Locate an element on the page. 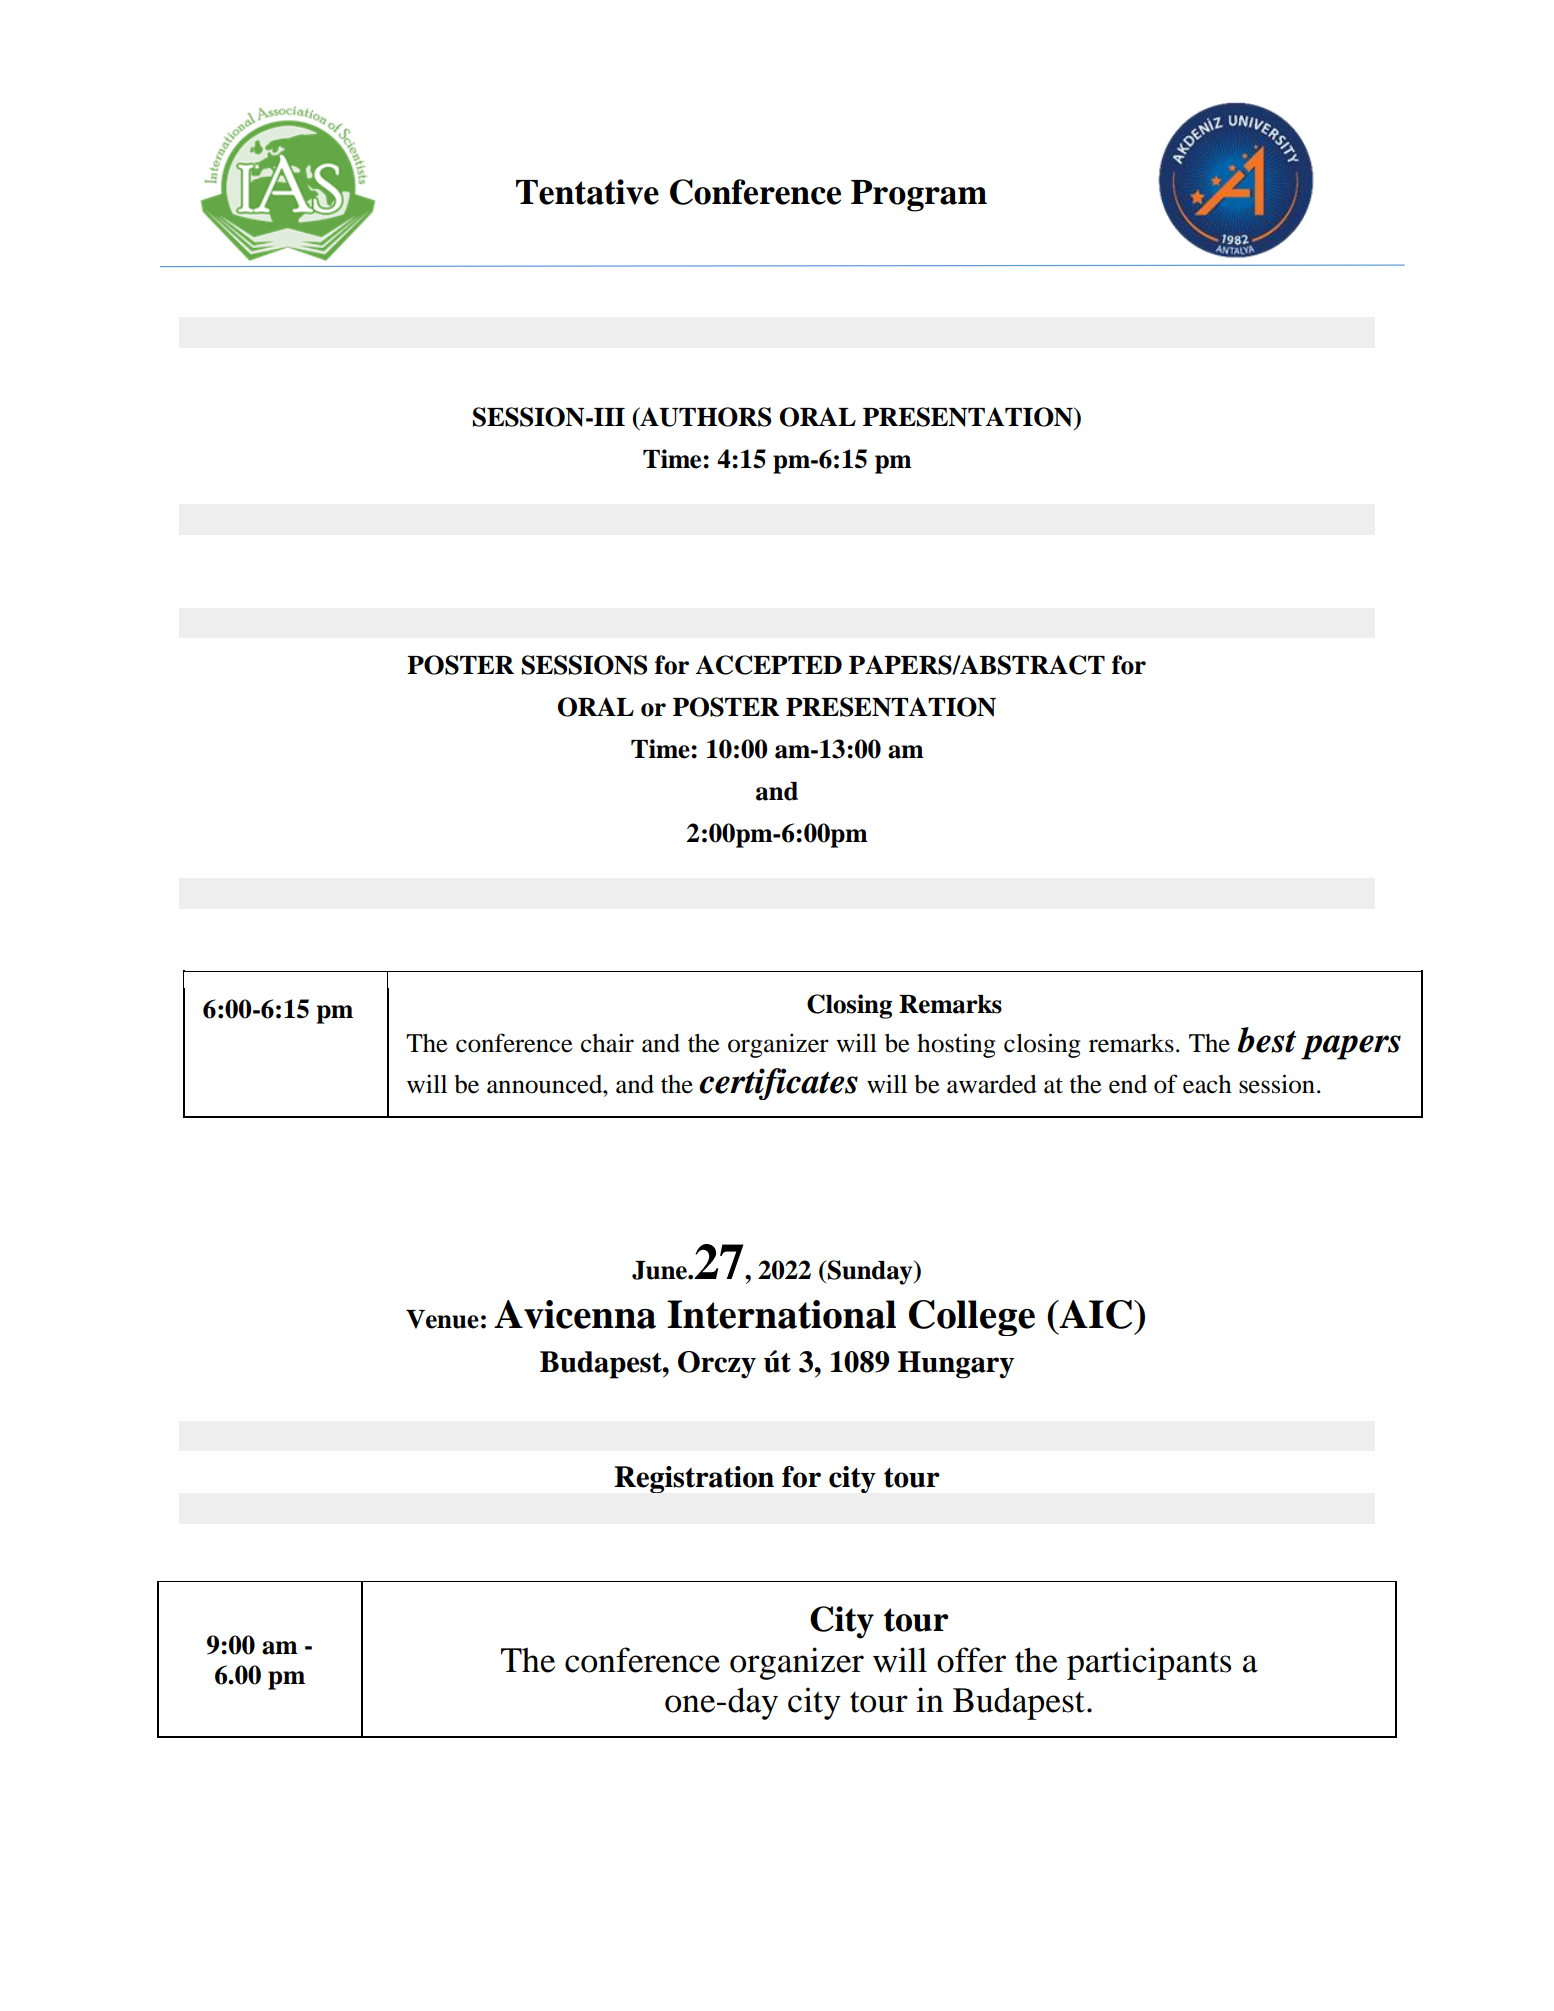 The height and width of the image is (2011, 1554). Program is located at coordinates (919, 196).
